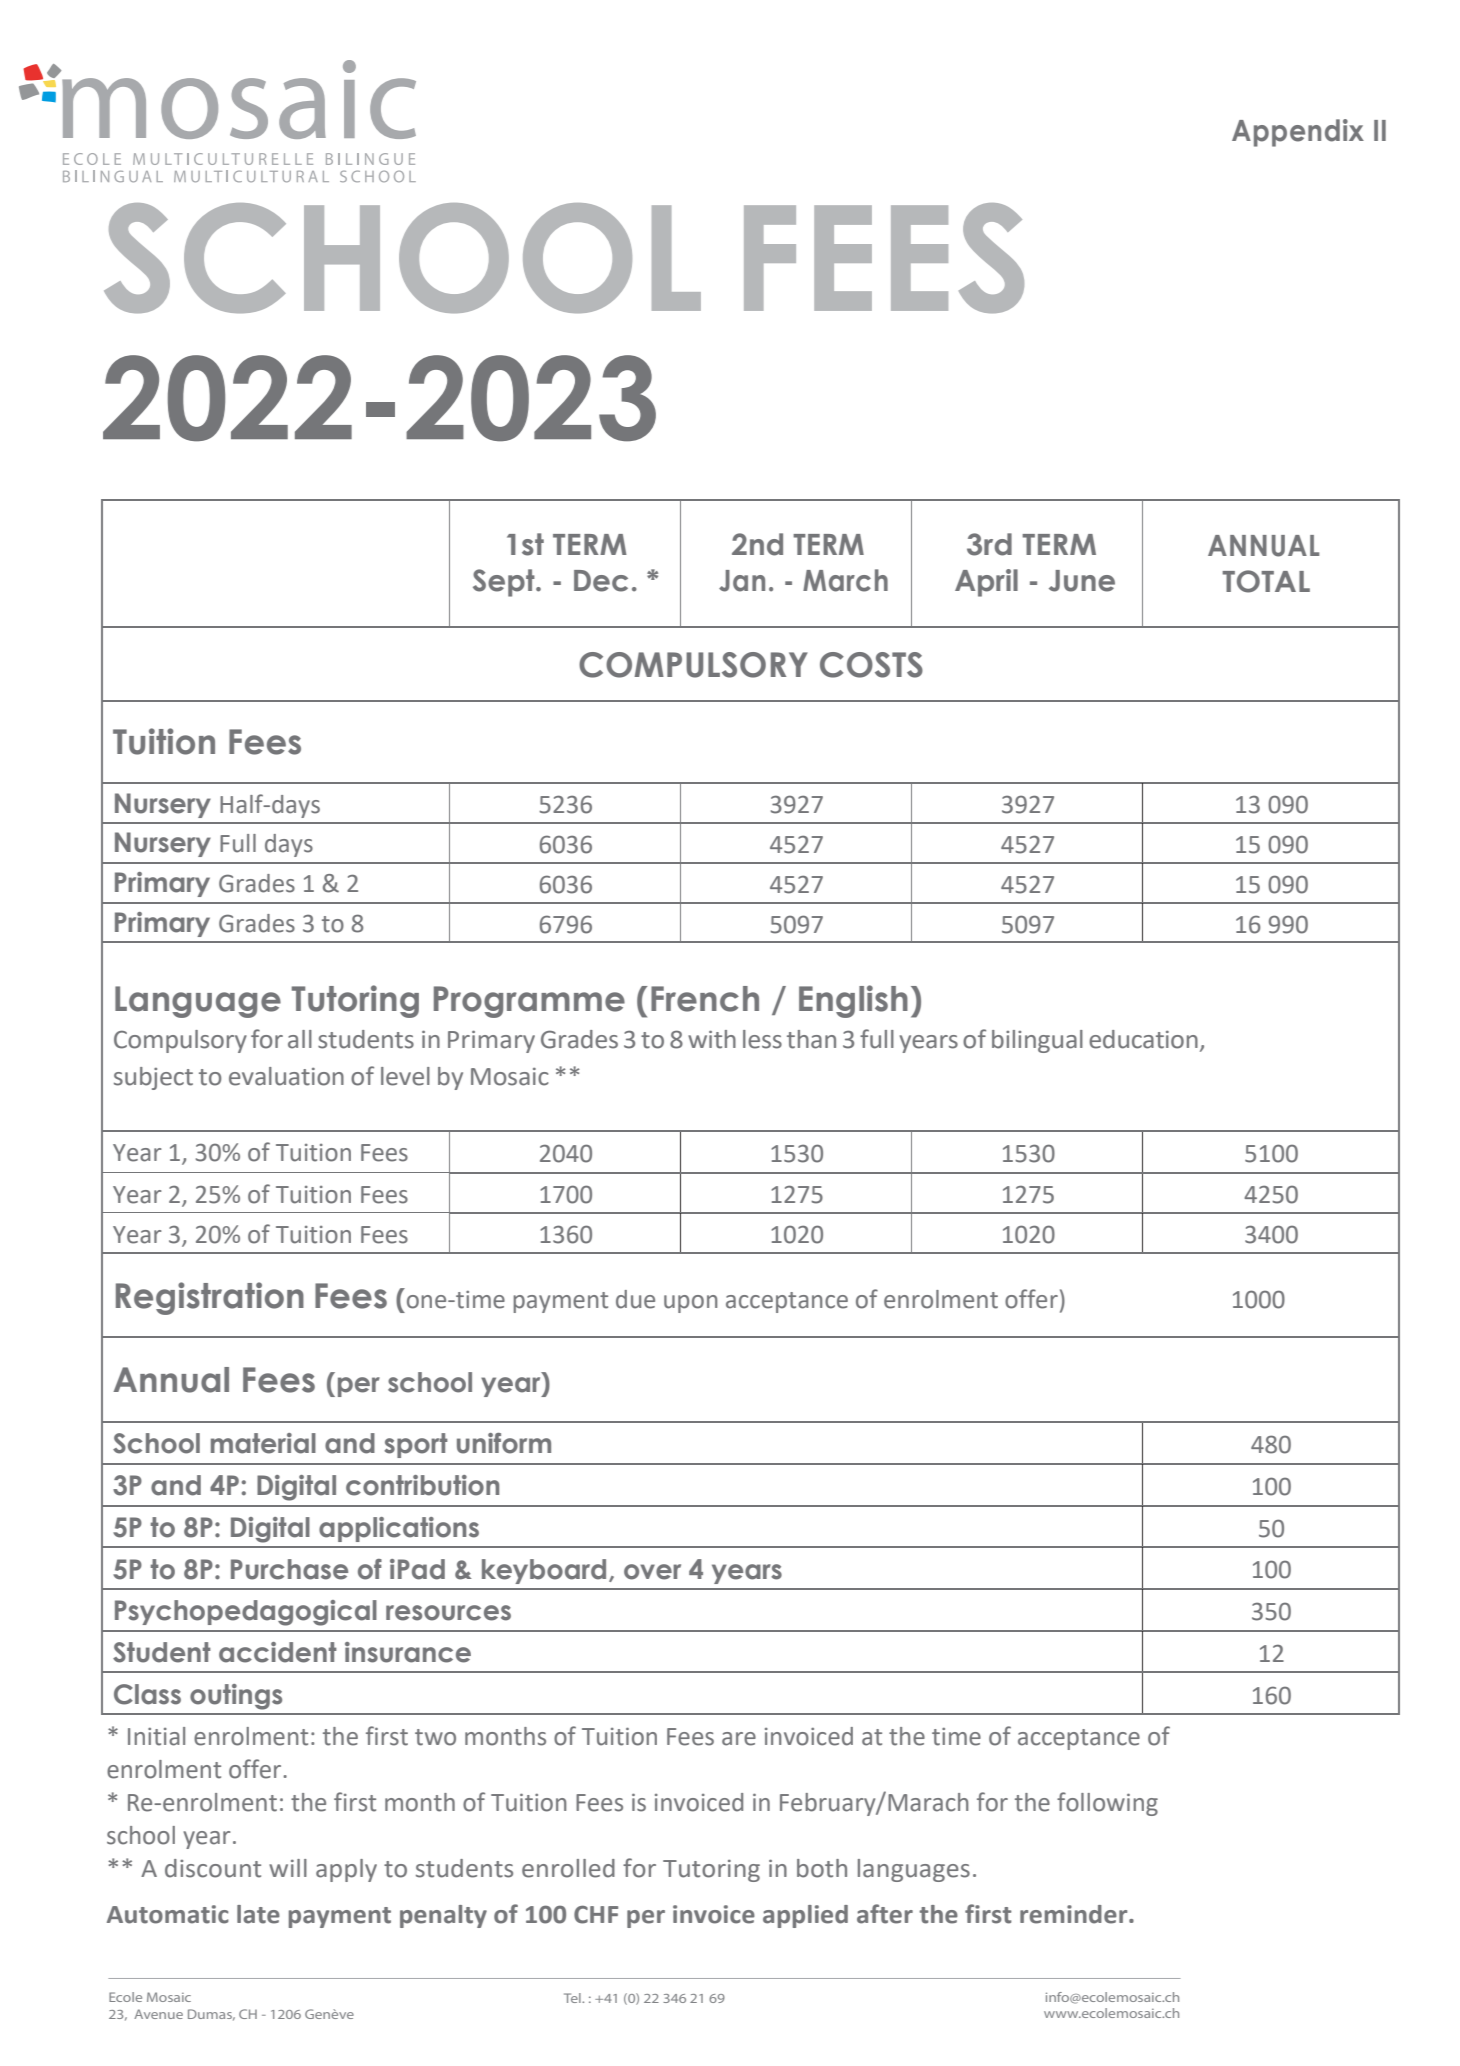 This image has height=2066, width=1460. What do you see at coordinates (742, 581) in the image?
I see `Jan` at bounding box center [742, 581].
